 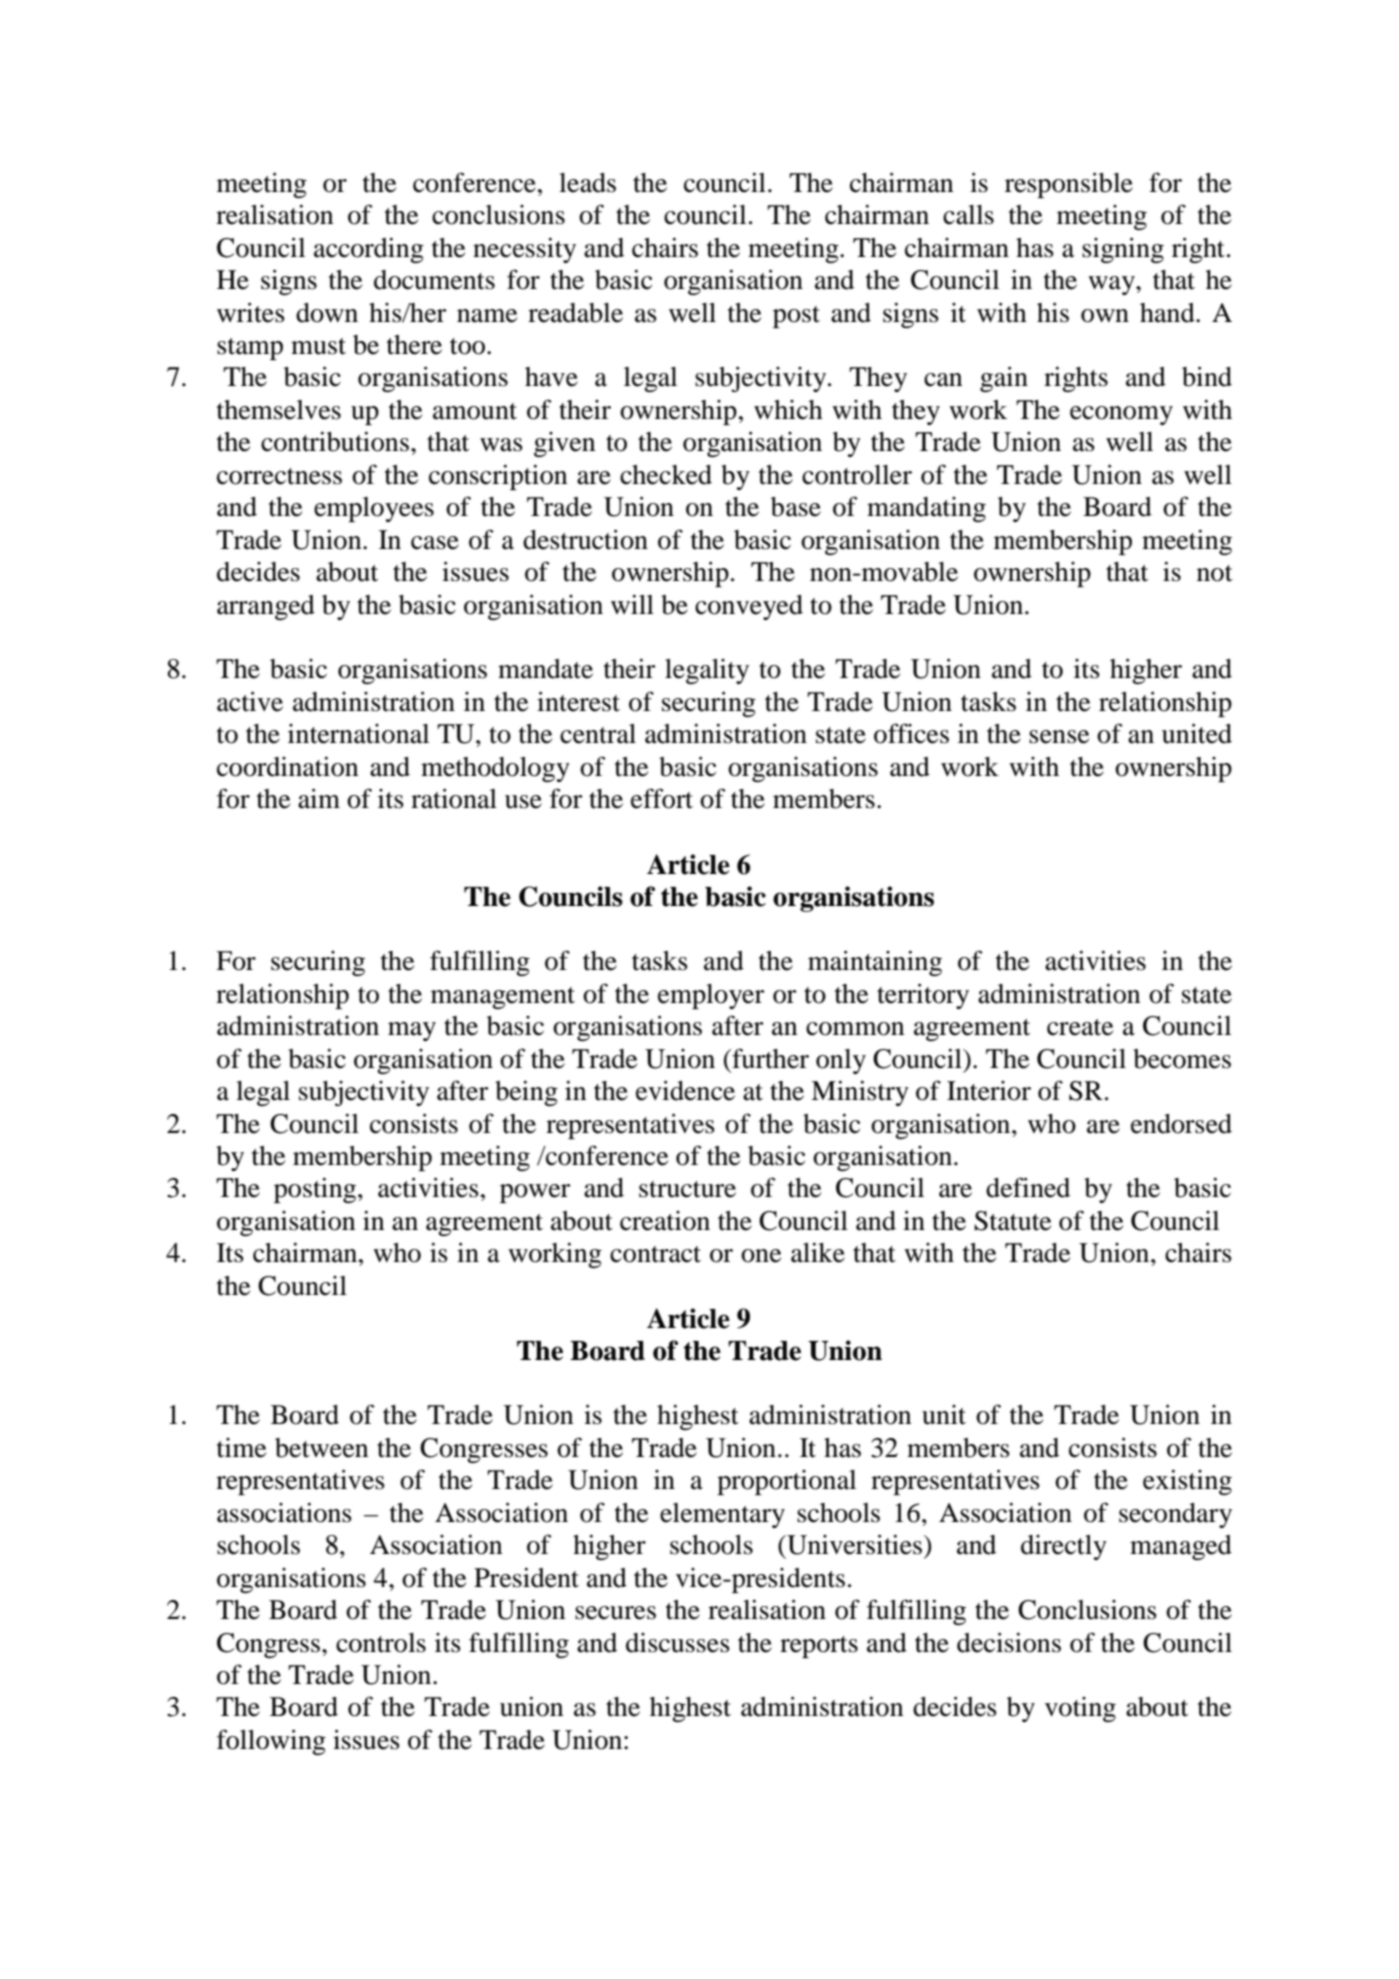 I want to click on voting, so click(x=1080, y=1709).
